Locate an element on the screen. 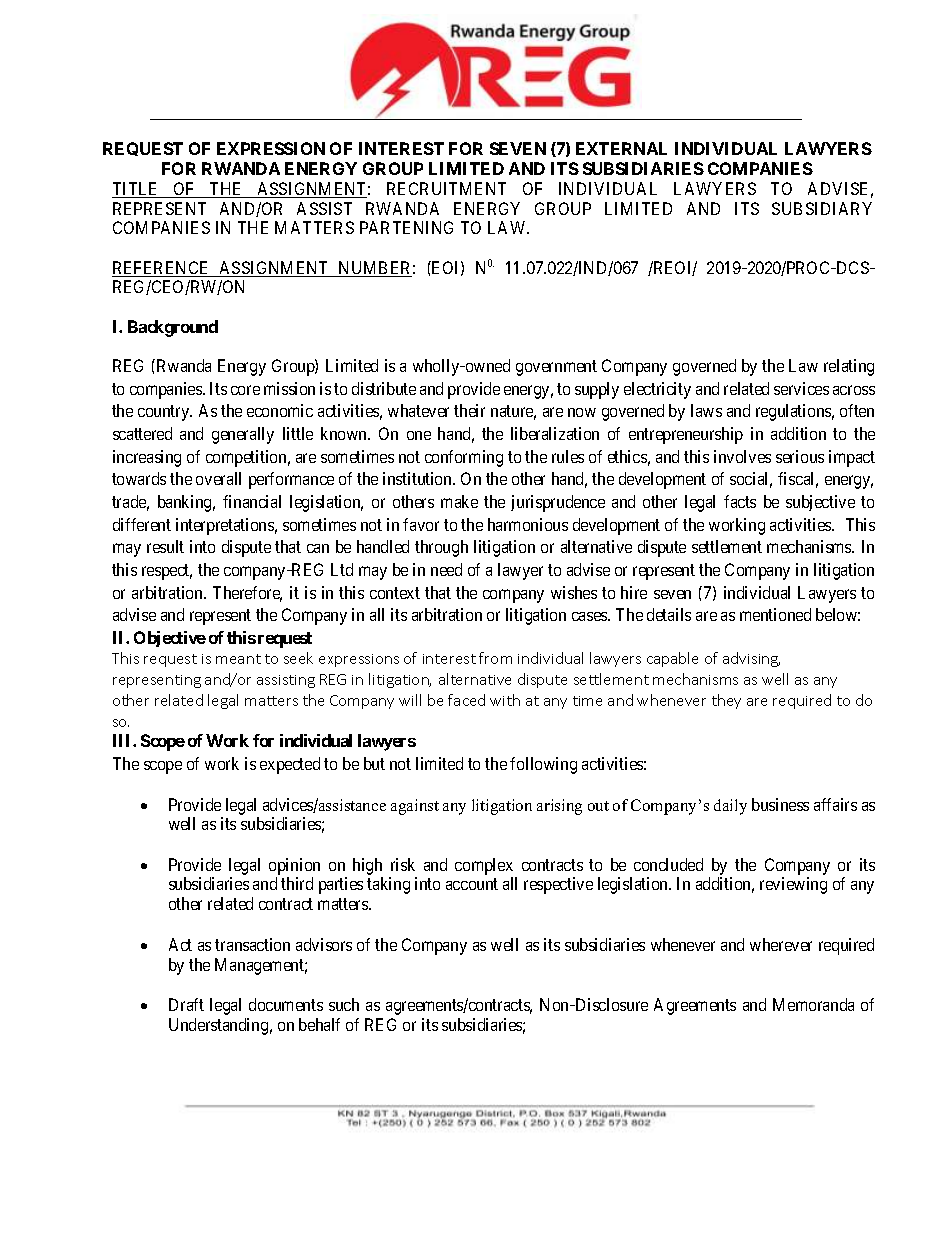 The height and width of the screenshot is (1233, 952). such is located at coordinates (344, 1004).
